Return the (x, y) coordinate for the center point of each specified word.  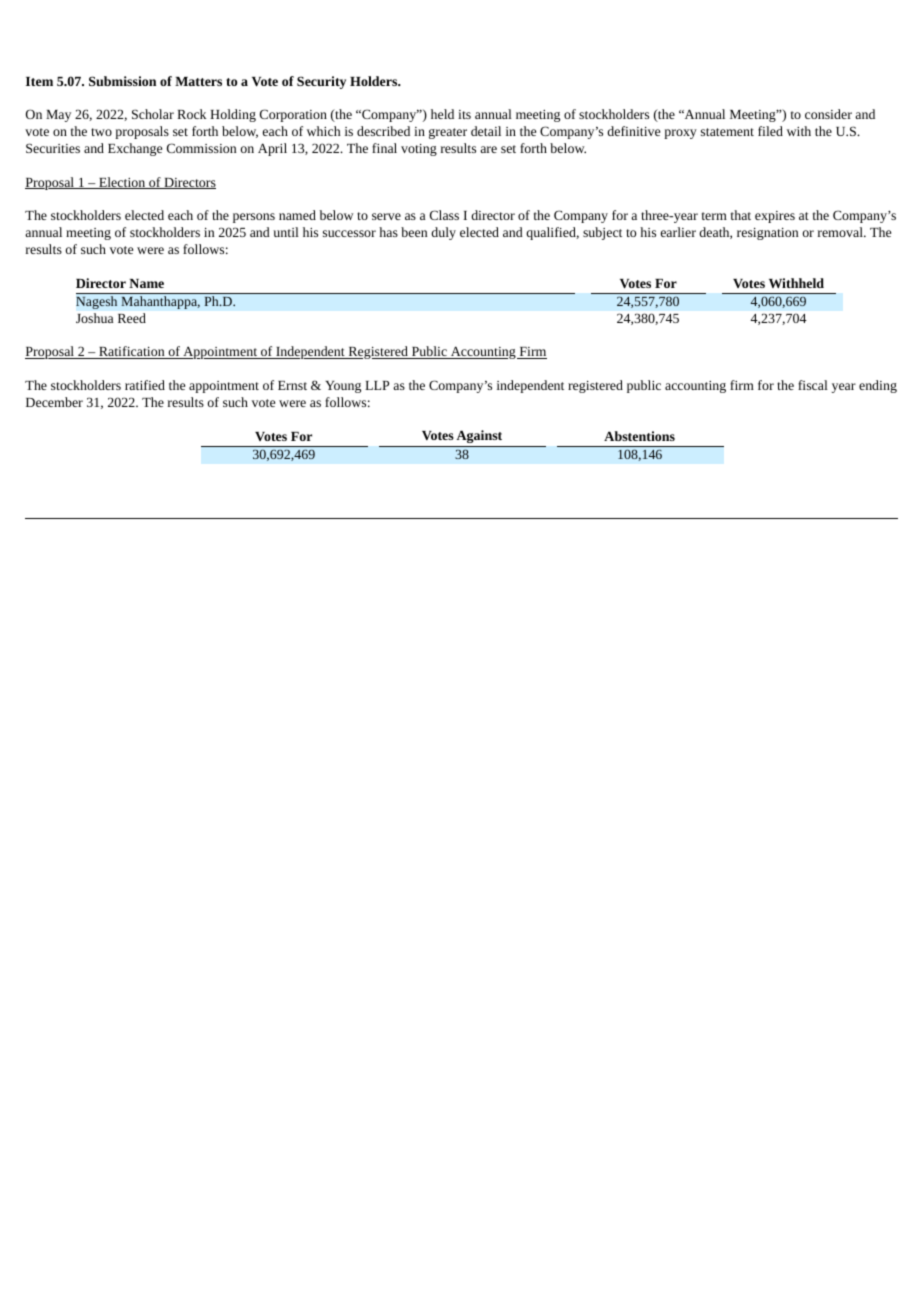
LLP (377, 385)
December (54, 402)
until (286, 232)
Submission (122, 81)
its (464, 114)
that (741, 215)
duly (443, 233)
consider (828, 114)
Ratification (132, 352)
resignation (767, 234)
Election (122, 183)
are (488, 149)
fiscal (813, 385)
